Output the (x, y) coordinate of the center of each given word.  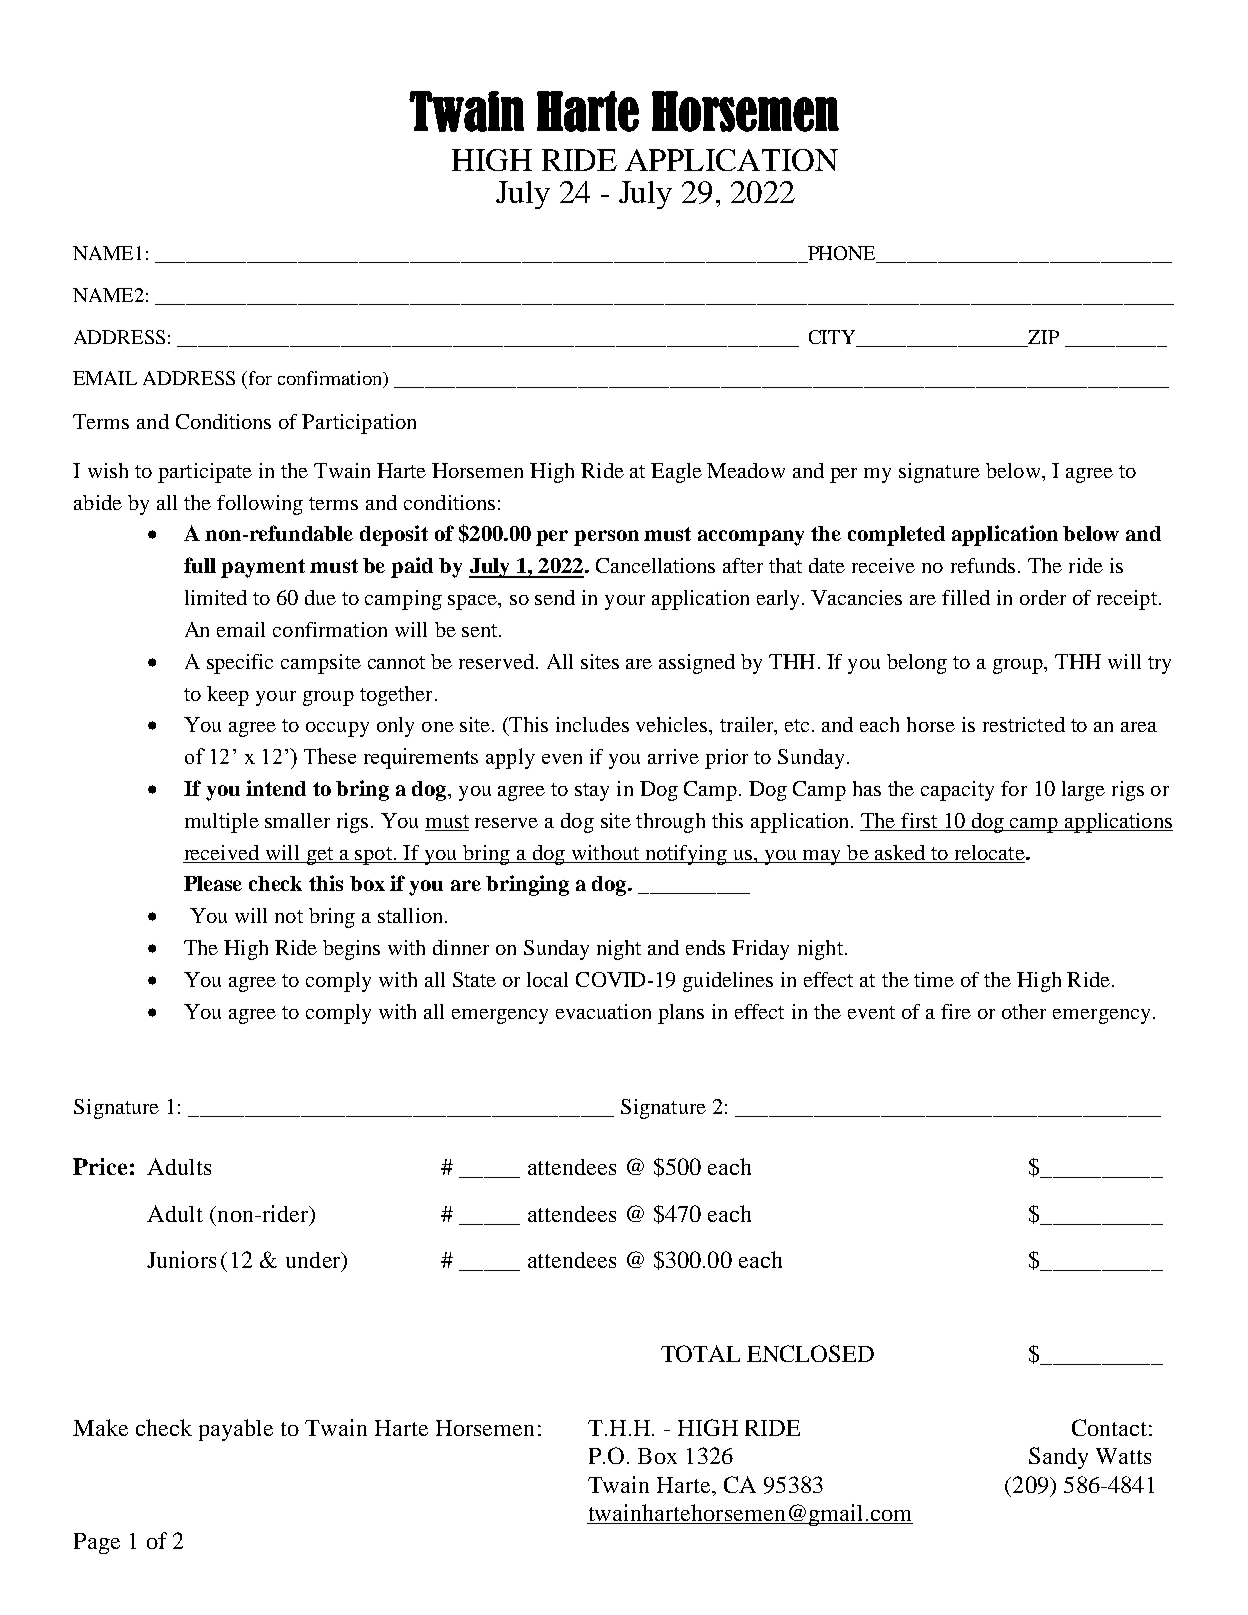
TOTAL (700, 1353)
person (606, 538)
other (1024, 1011)
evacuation (603, 1011)
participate (205, 473)
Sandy (1058, 1458)
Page (97, 1543)
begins (351, 950)
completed (896, 536)
